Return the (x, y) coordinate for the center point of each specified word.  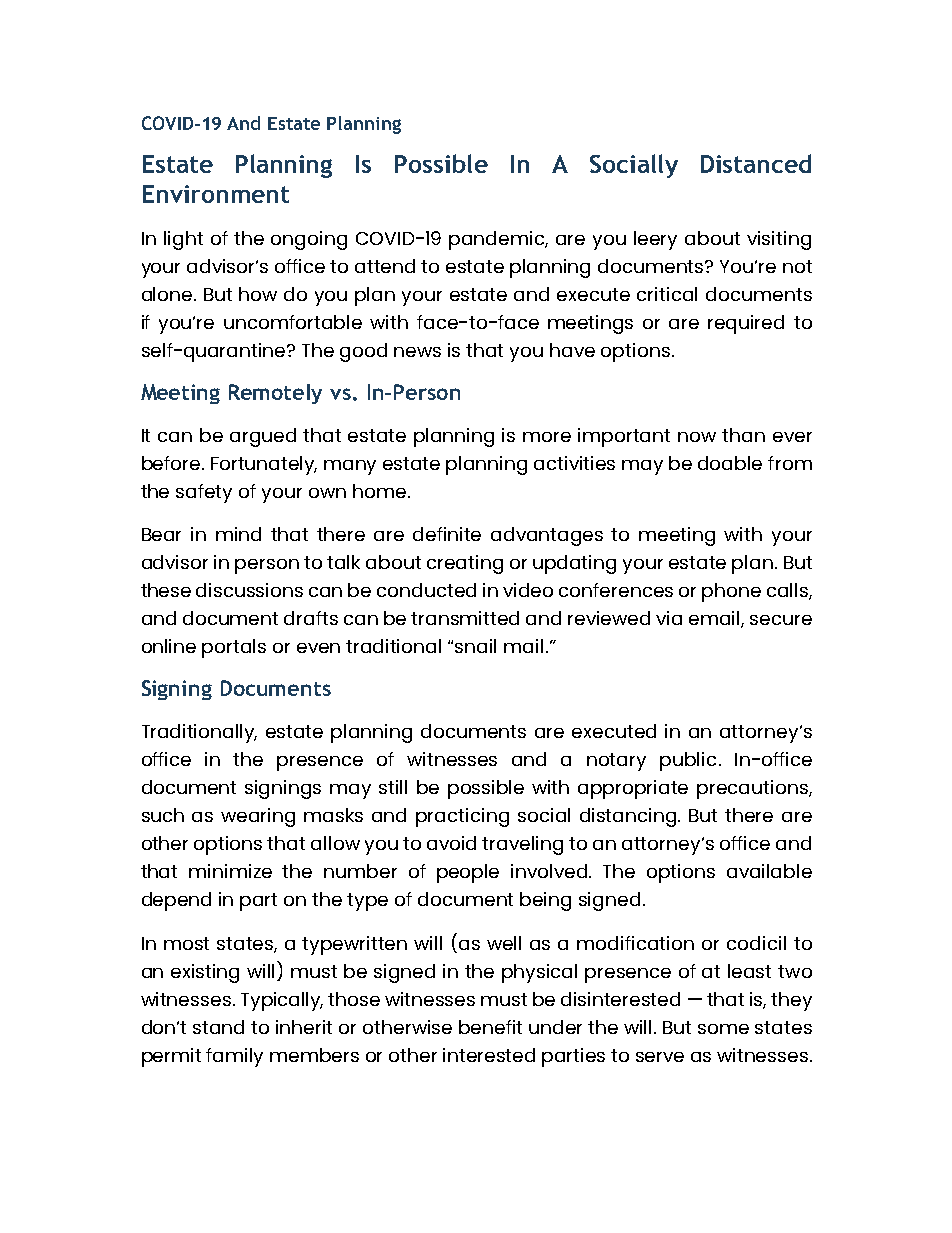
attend (385, 266)
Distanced (756, 163)
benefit (490, 1027)
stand (218, 1027)
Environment (216, 194)
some (723, 1029)
